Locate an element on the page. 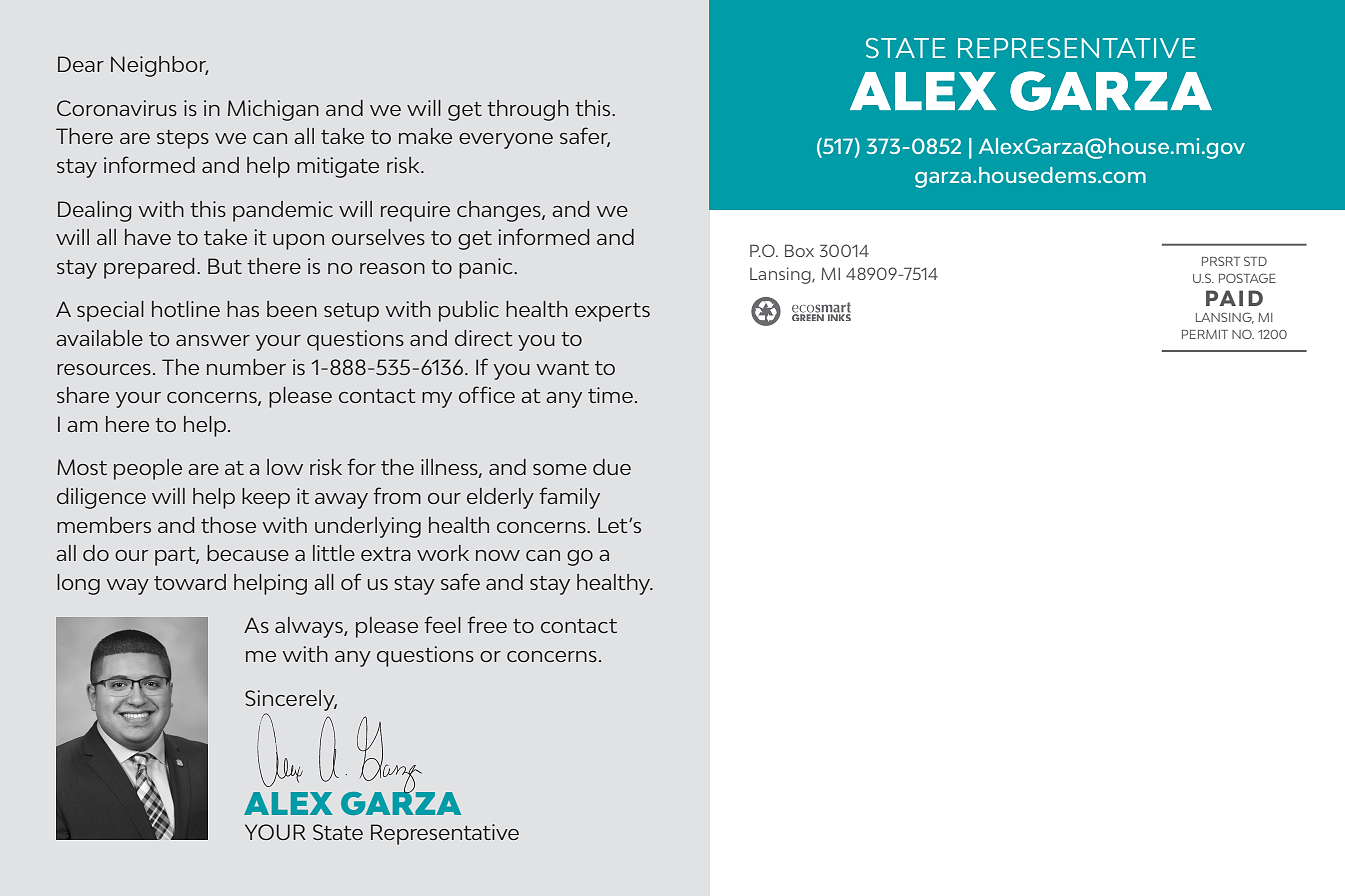 This image has height=896, width=1345. PERMIT is located at coordinates (1205, 334).
